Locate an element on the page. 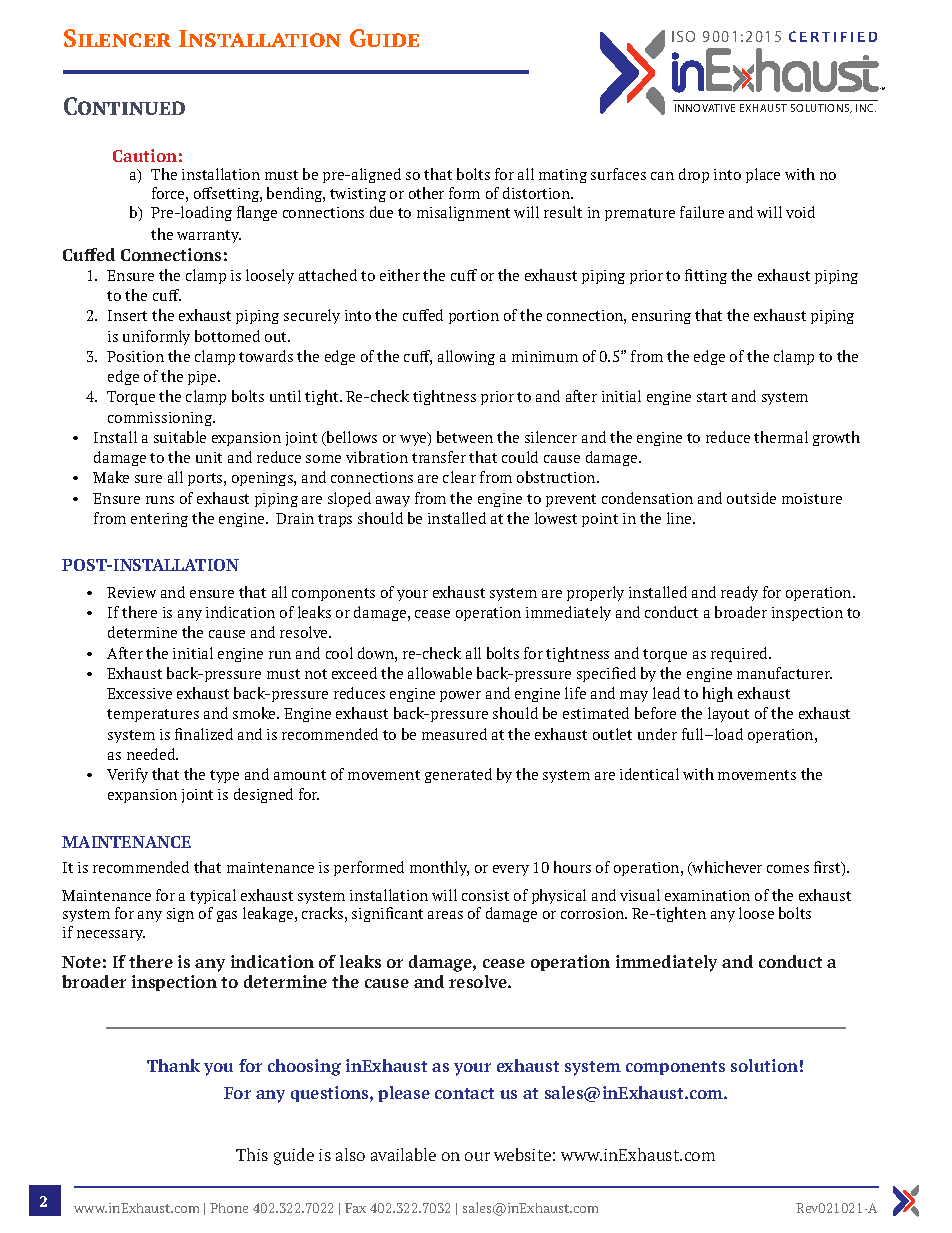 This page has height=1233, width=952. suitable is located at coordinates (180, 437).
